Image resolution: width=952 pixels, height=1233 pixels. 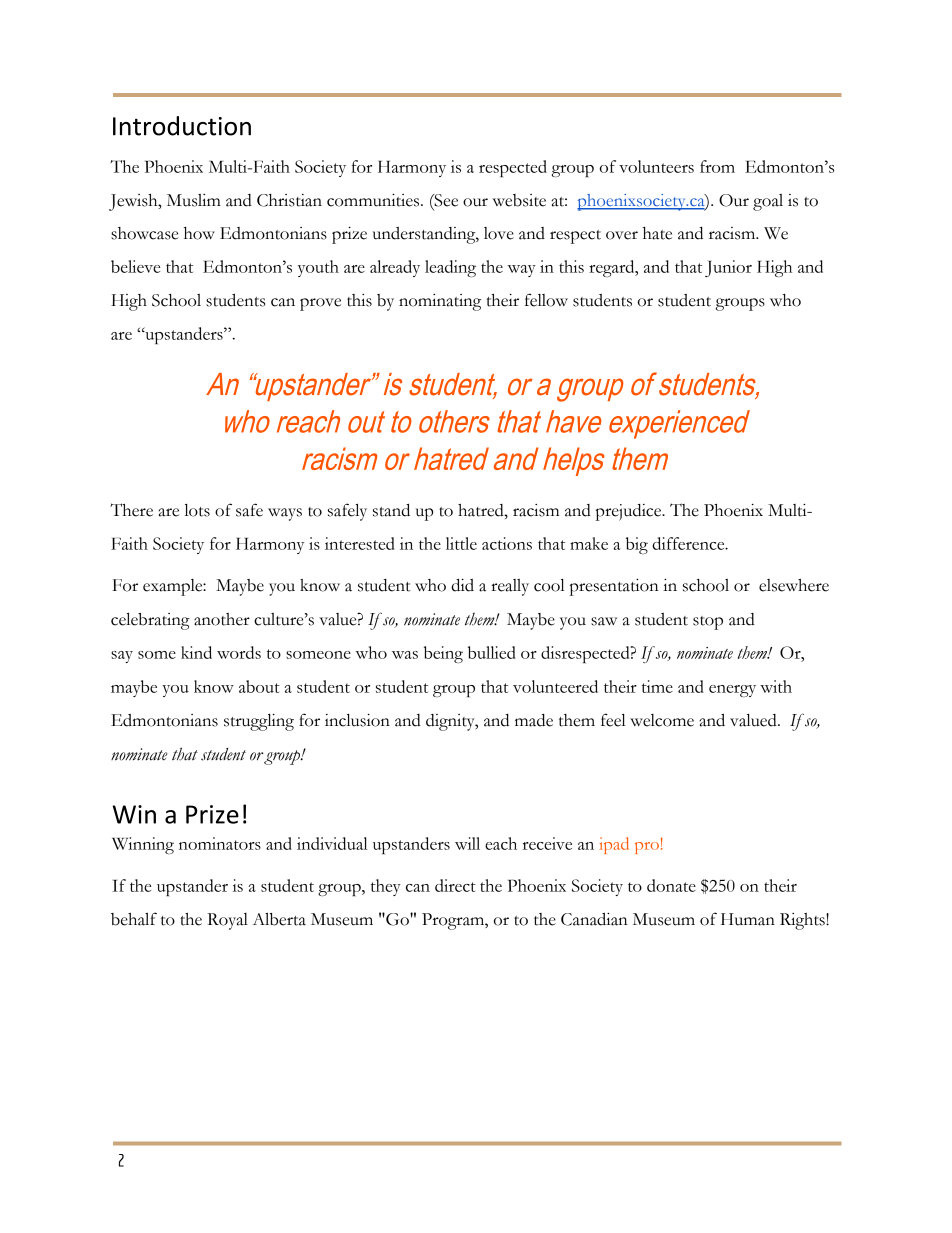 I want to click on little, so click(x=461, y=543).
